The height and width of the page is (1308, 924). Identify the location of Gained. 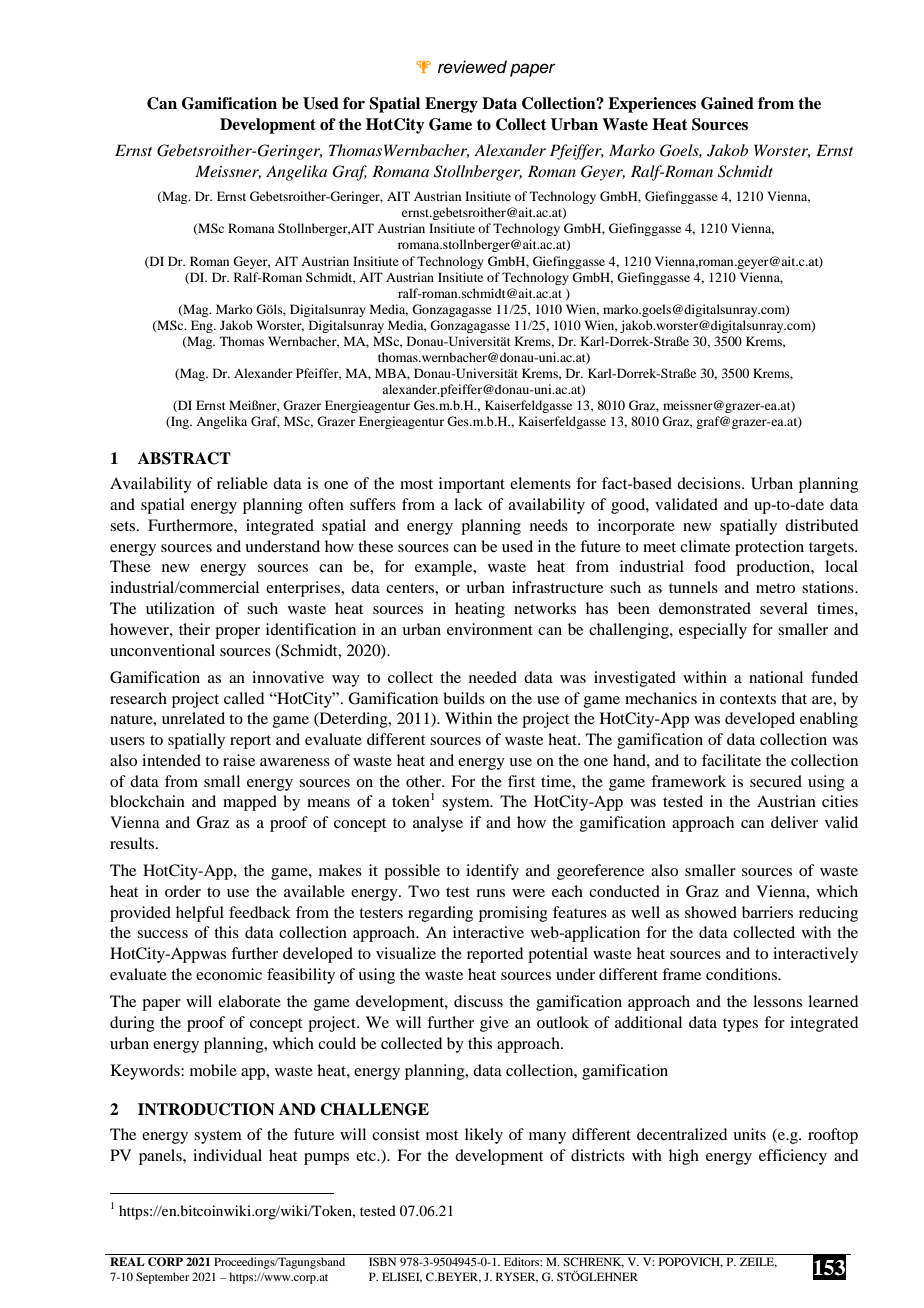
(727, 103).
